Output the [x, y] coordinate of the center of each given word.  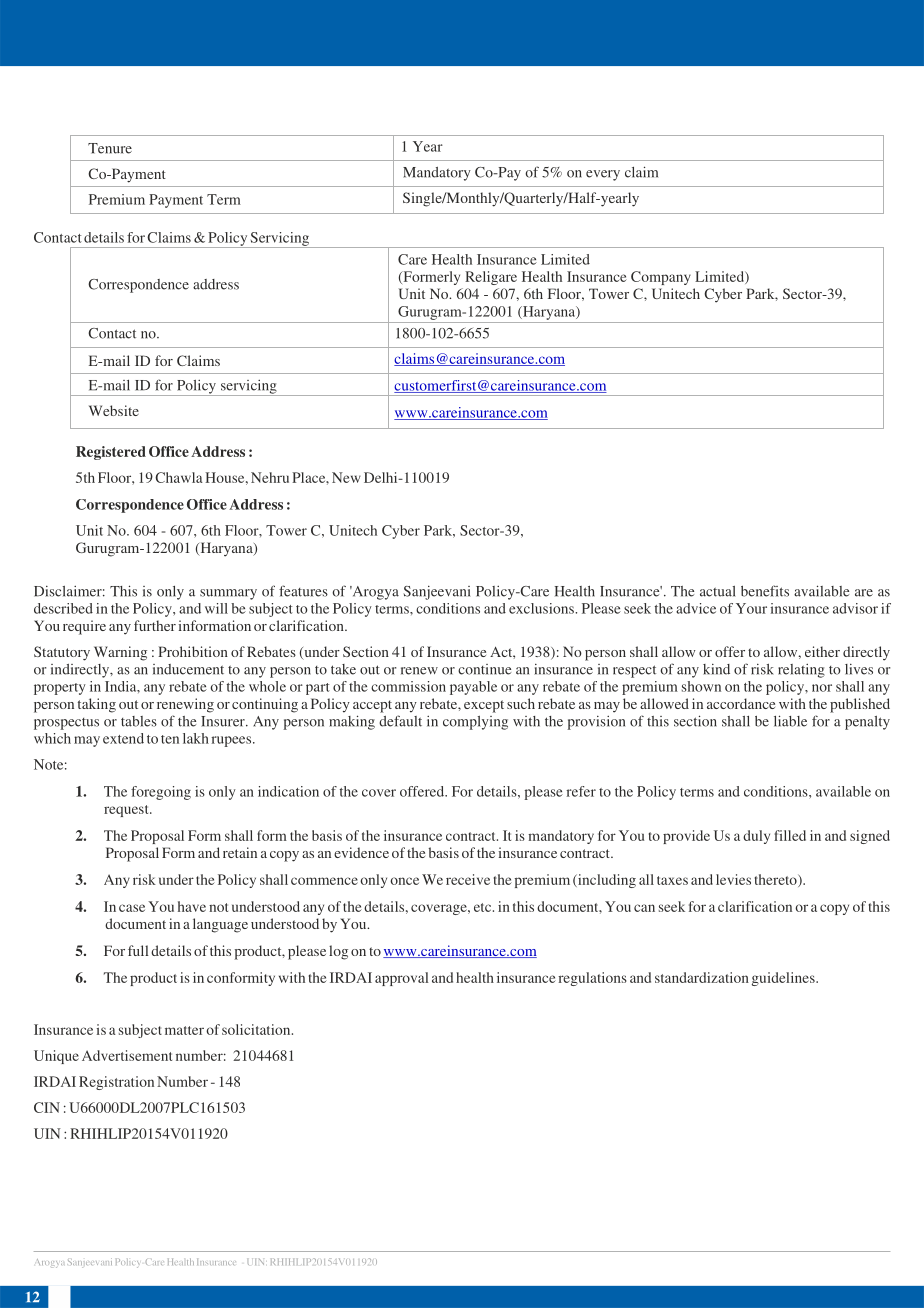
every [603, 175]
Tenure [110, 148]
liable [790, 721]
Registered [111, 453]
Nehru [270, 477]
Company [661, 278]
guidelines [784, 979]
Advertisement [127, 1055]
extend [123, 738]
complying [475, 723]
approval [402, 979]
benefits [765, 591]
